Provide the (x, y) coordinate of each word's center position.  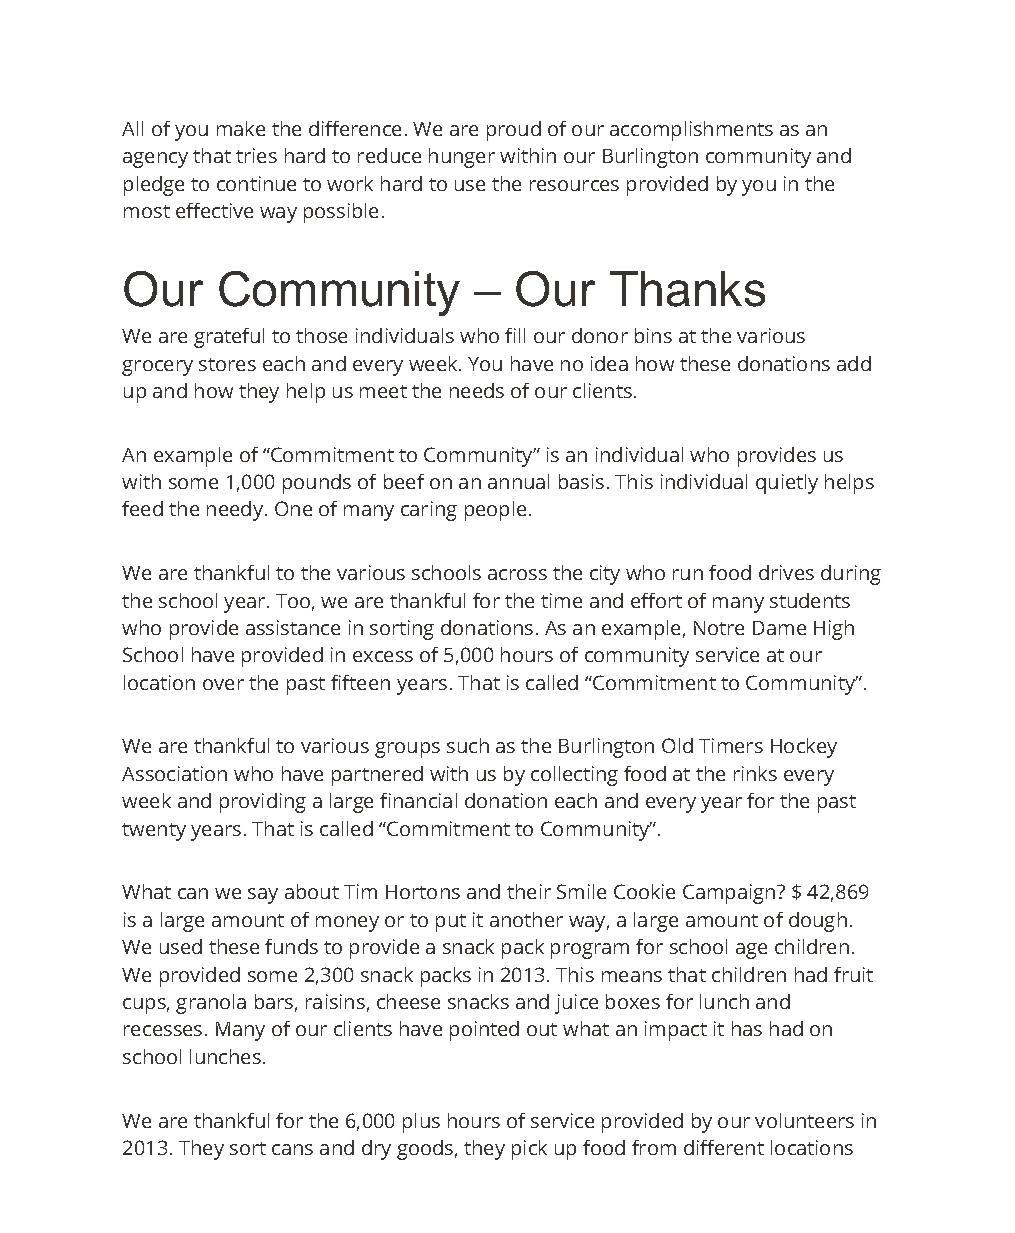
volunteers (804, 1120)
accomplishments (691, 131)
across (517, 574)
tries (256, 155)
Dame (779, 628)
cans (292, 1149)
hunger (462, 158)
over (223, 684)
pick (529, 1150)
